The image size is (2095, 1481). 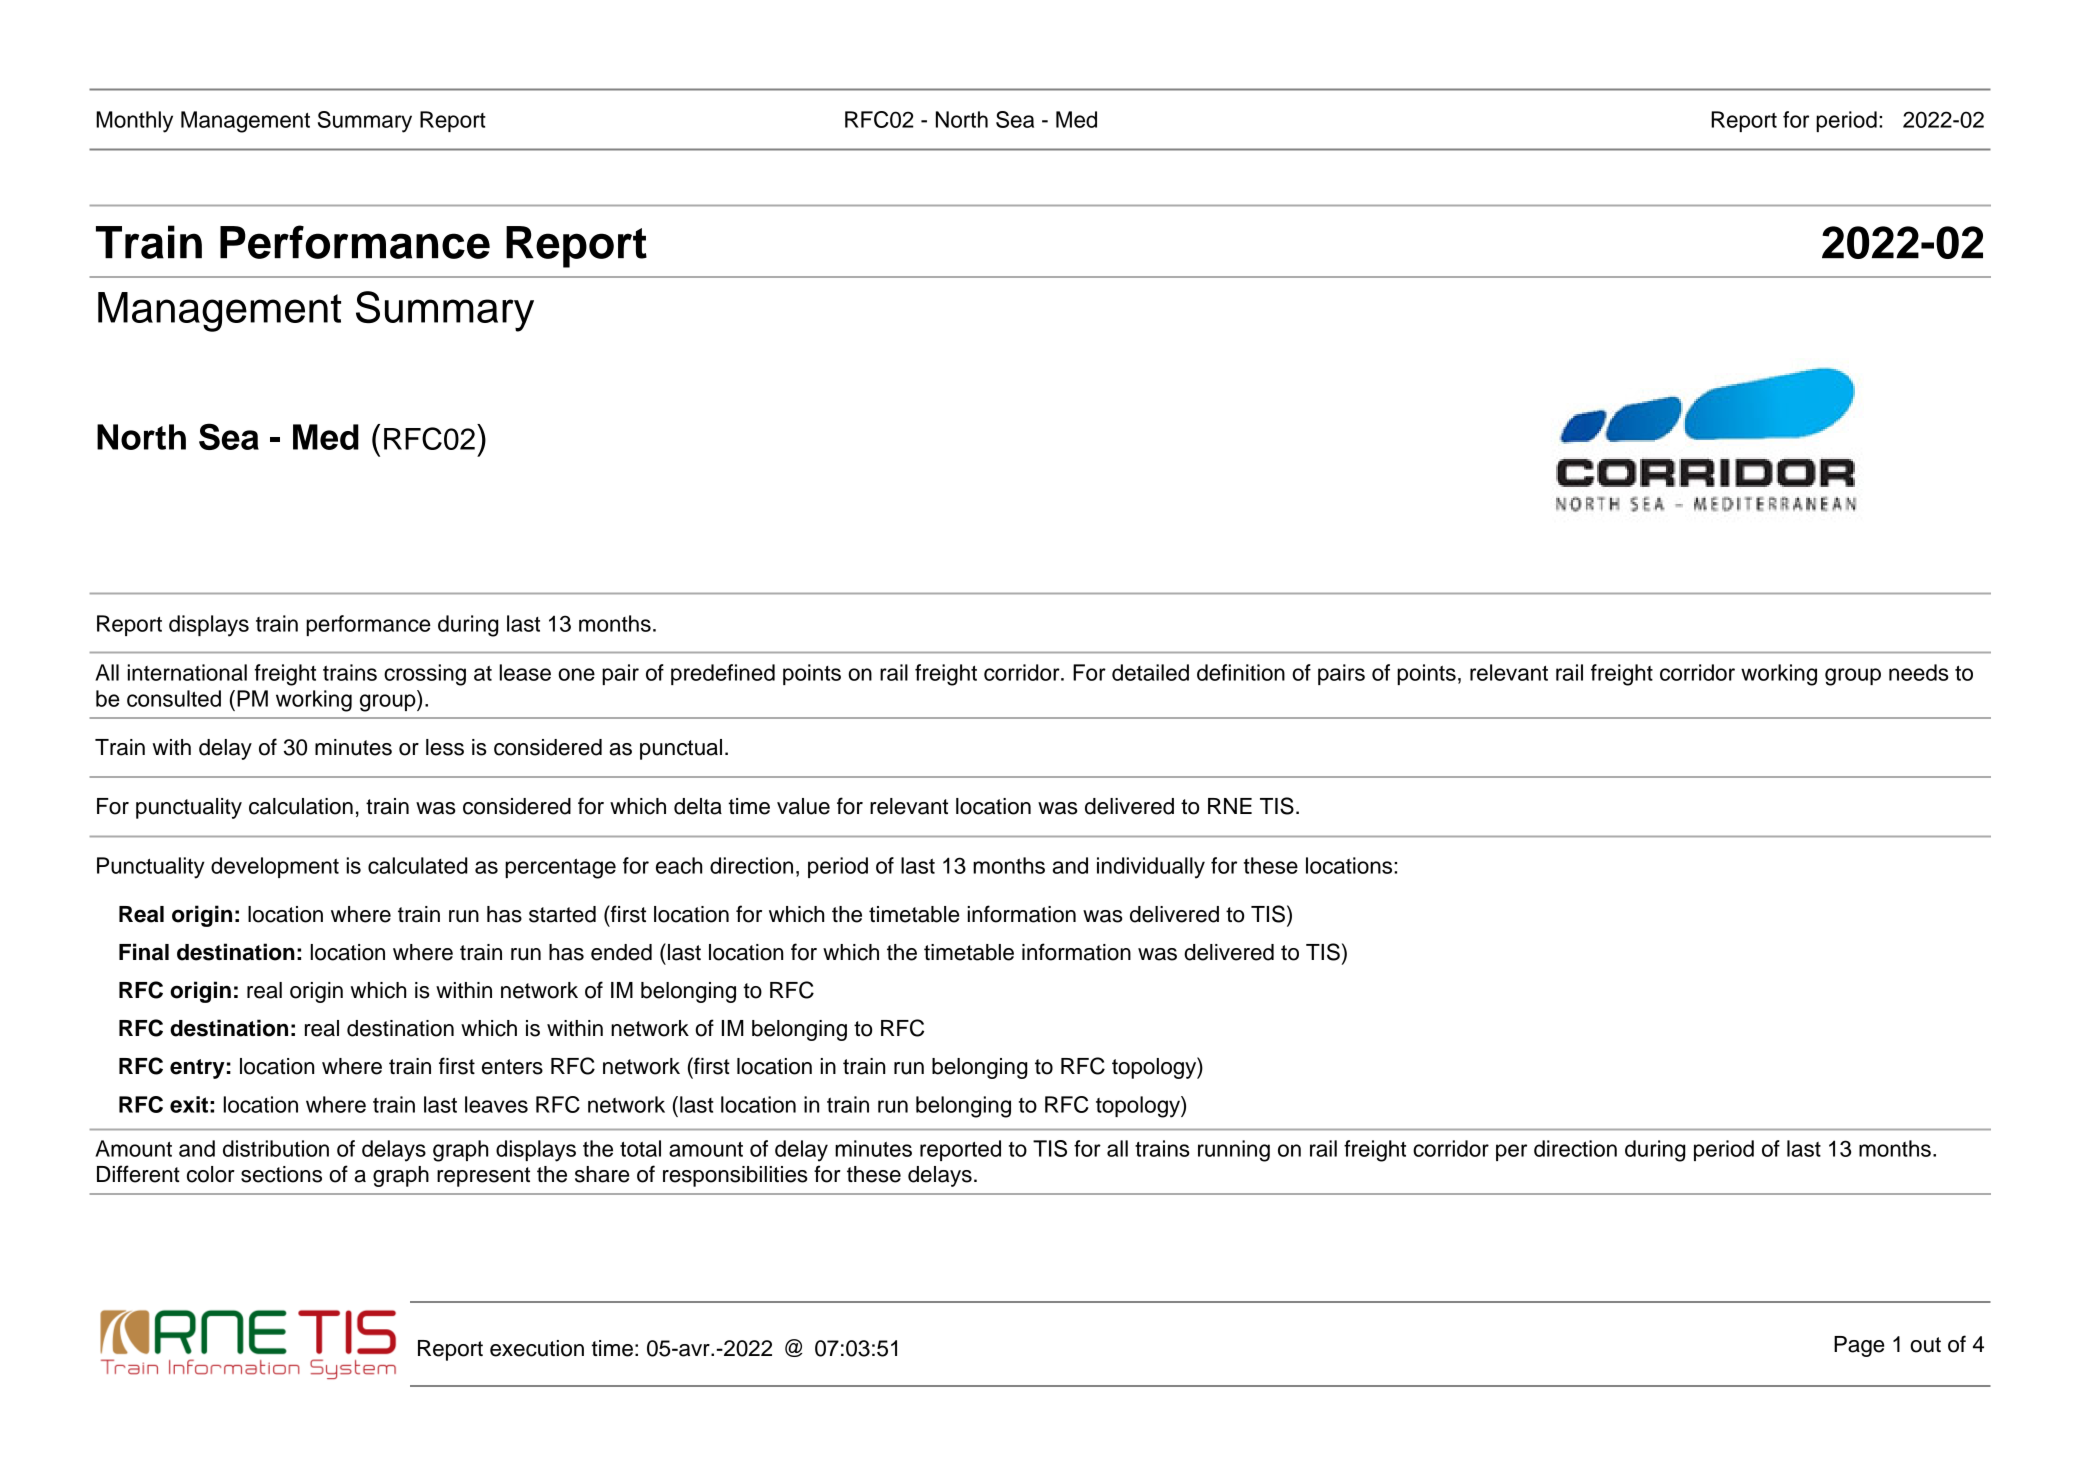 What do you see at coordinates (445, 747) in the page?
I see `less` at bounding box center [445, 747].
